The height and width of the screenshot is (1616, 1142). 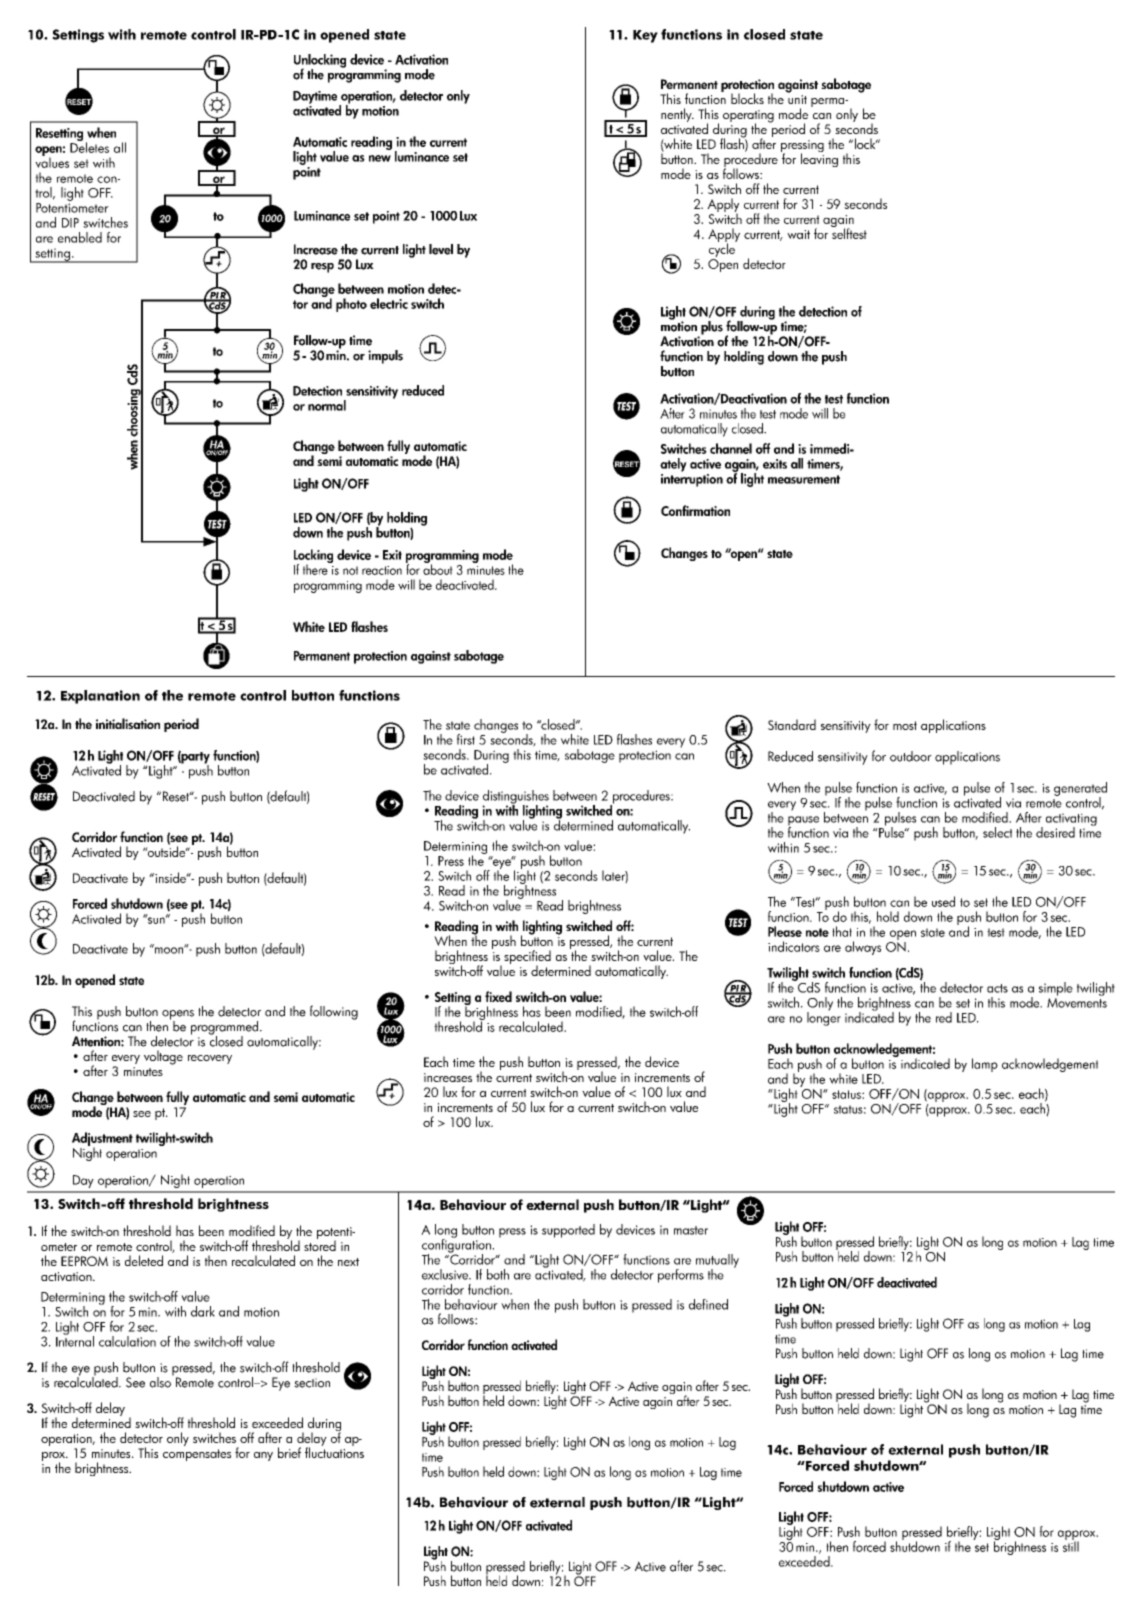 What do you see at coordinates (334, 1451) in the screenshot?
I see `fluctuations` at bounding box center [334, 1451].
